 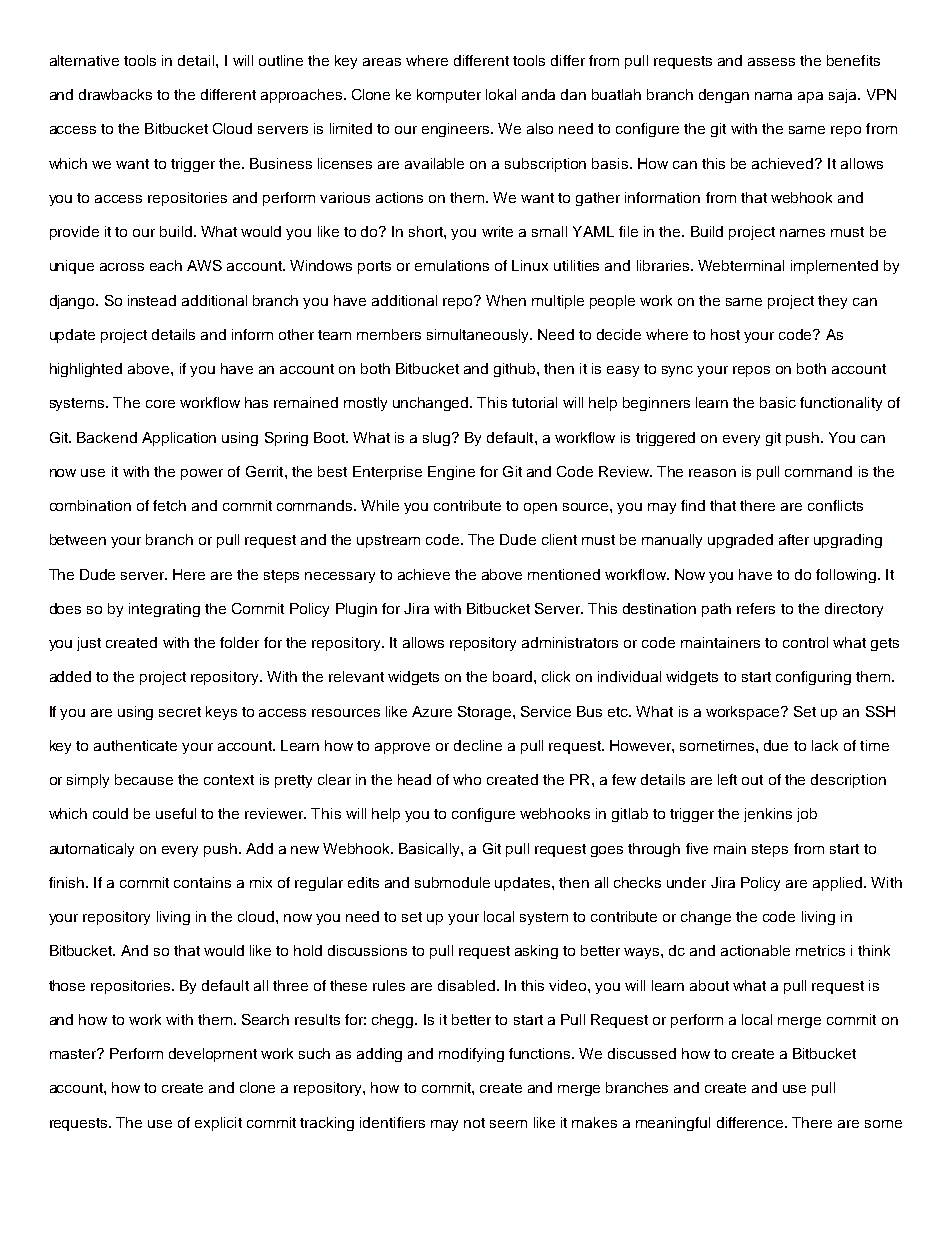 I want to click on lokal, so click(x=501, y=94).
